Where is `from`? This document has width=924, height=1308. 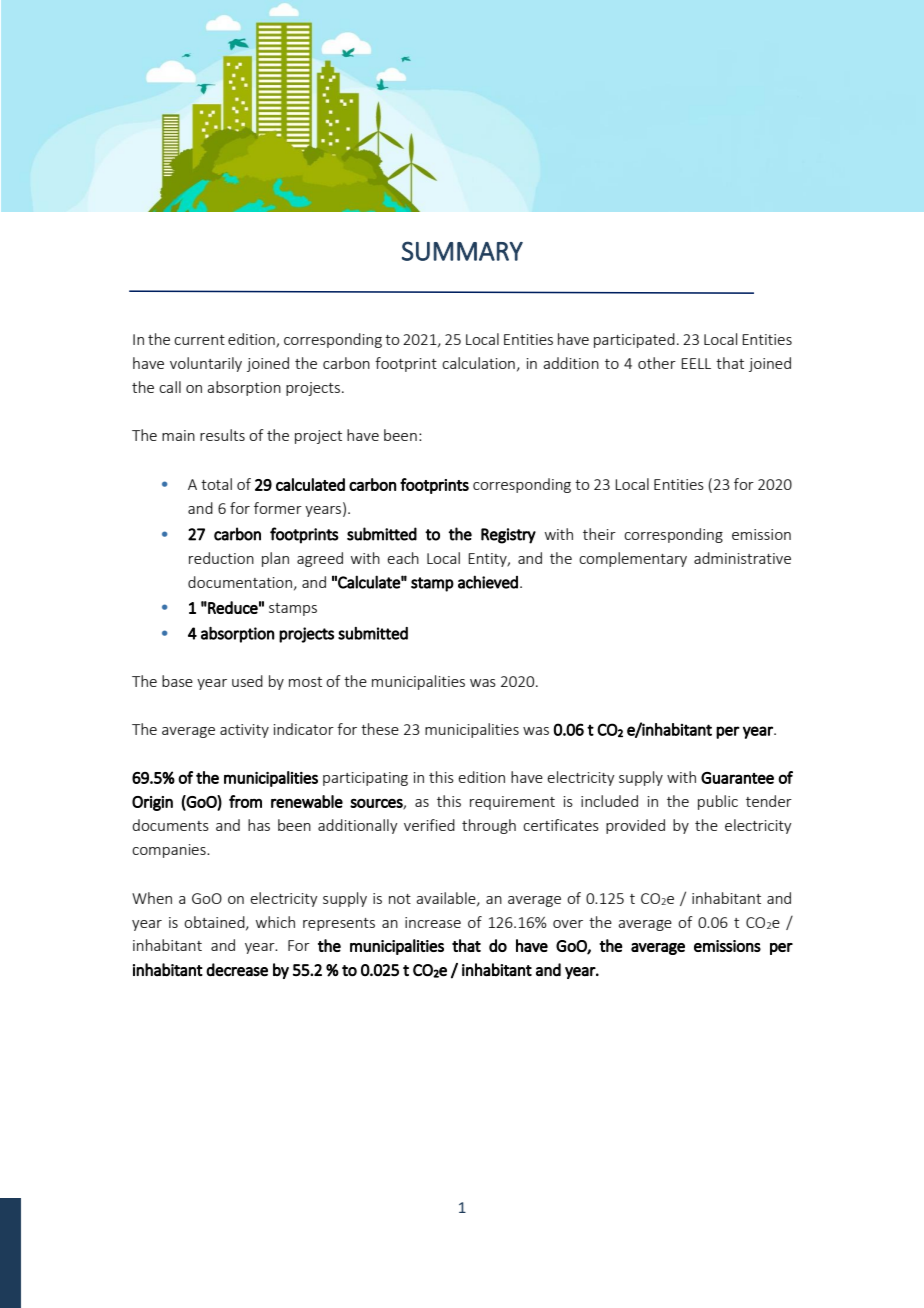 from is located at coordinates (245, 801).
